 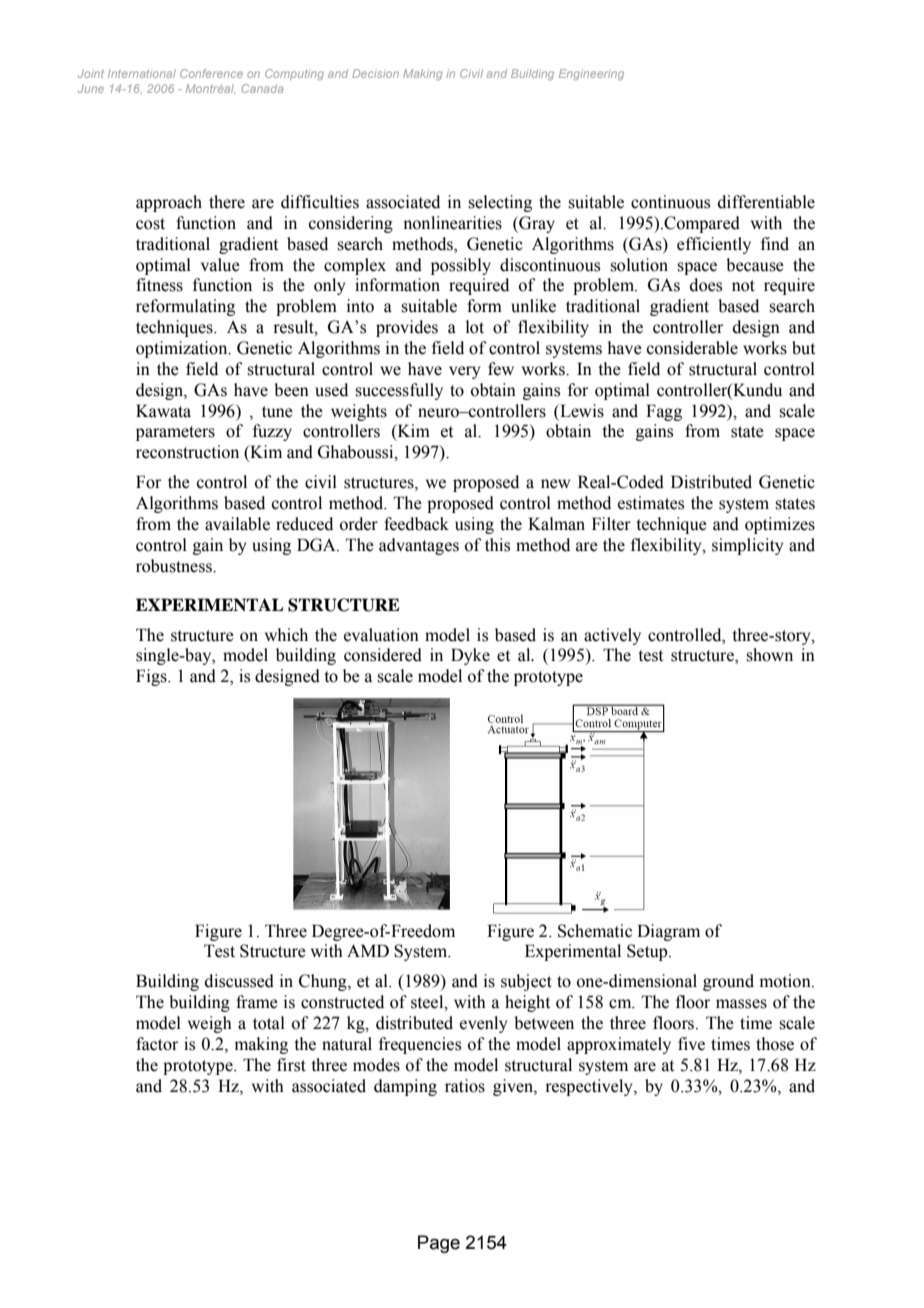 What do you see at coordinates (142, 73) in the image?
I see `International` at bounding box center [142, 73].
